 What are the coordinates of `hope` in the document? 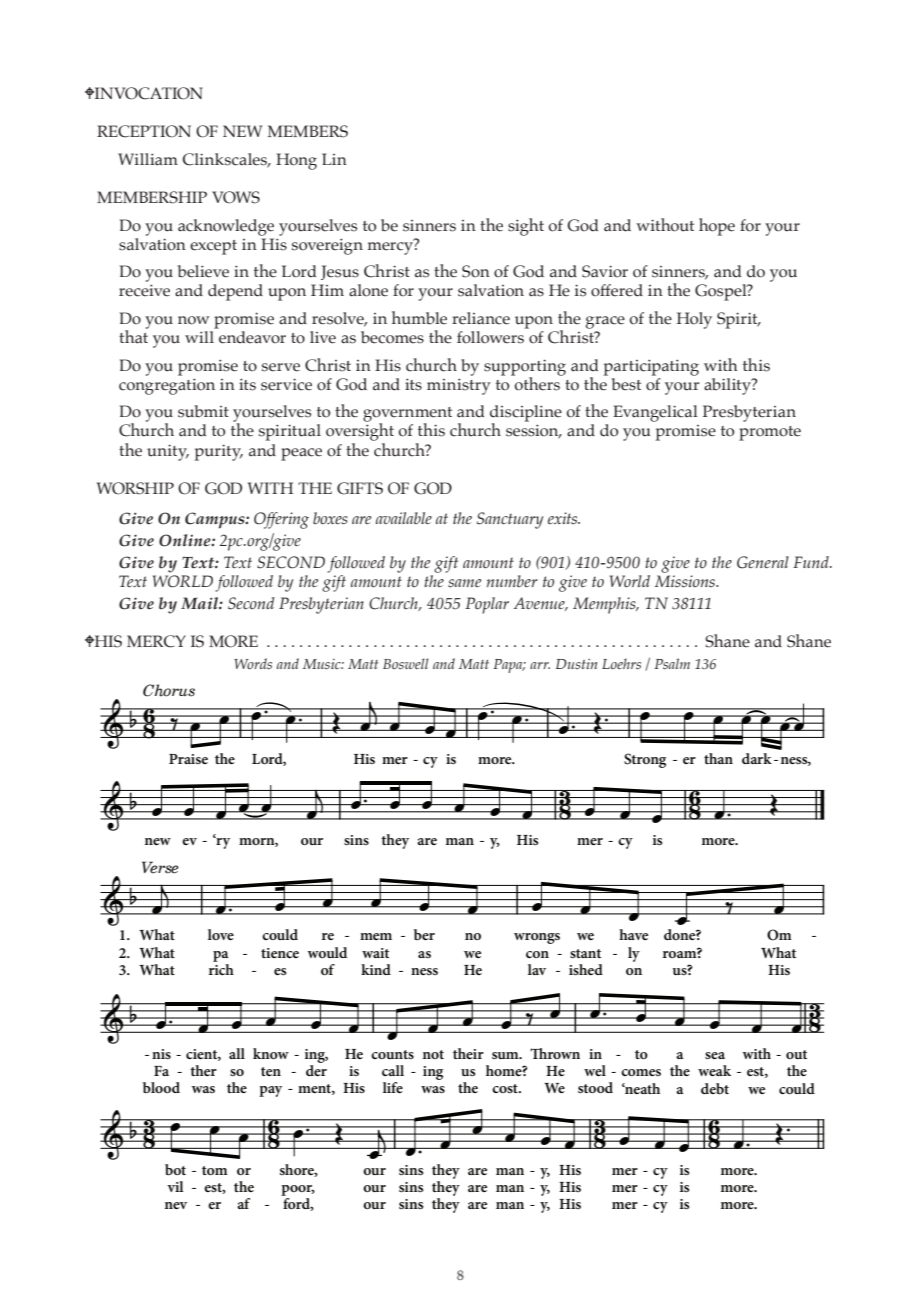 It's located at (717, 227).
